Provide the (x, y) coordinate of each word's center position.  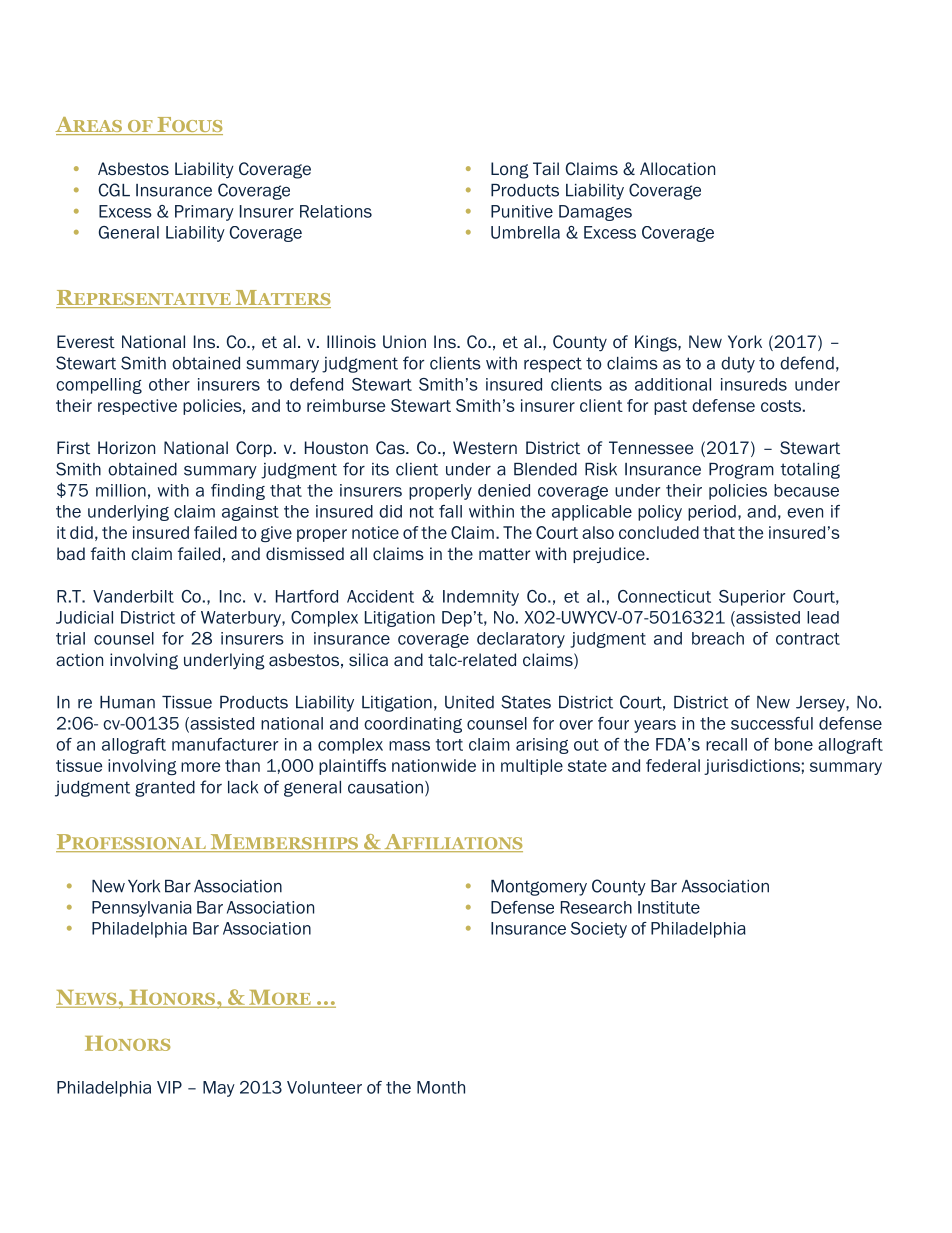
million (121, 490)
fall (450, 511)
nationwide (434, 765)
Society (599, 930)
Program (741, 471)
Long (510, 170)
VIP (169, 1087)
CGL (114, 190)
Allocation (677, 169)
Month (441, 1087)
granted (165, 789)
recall (726, 744)
